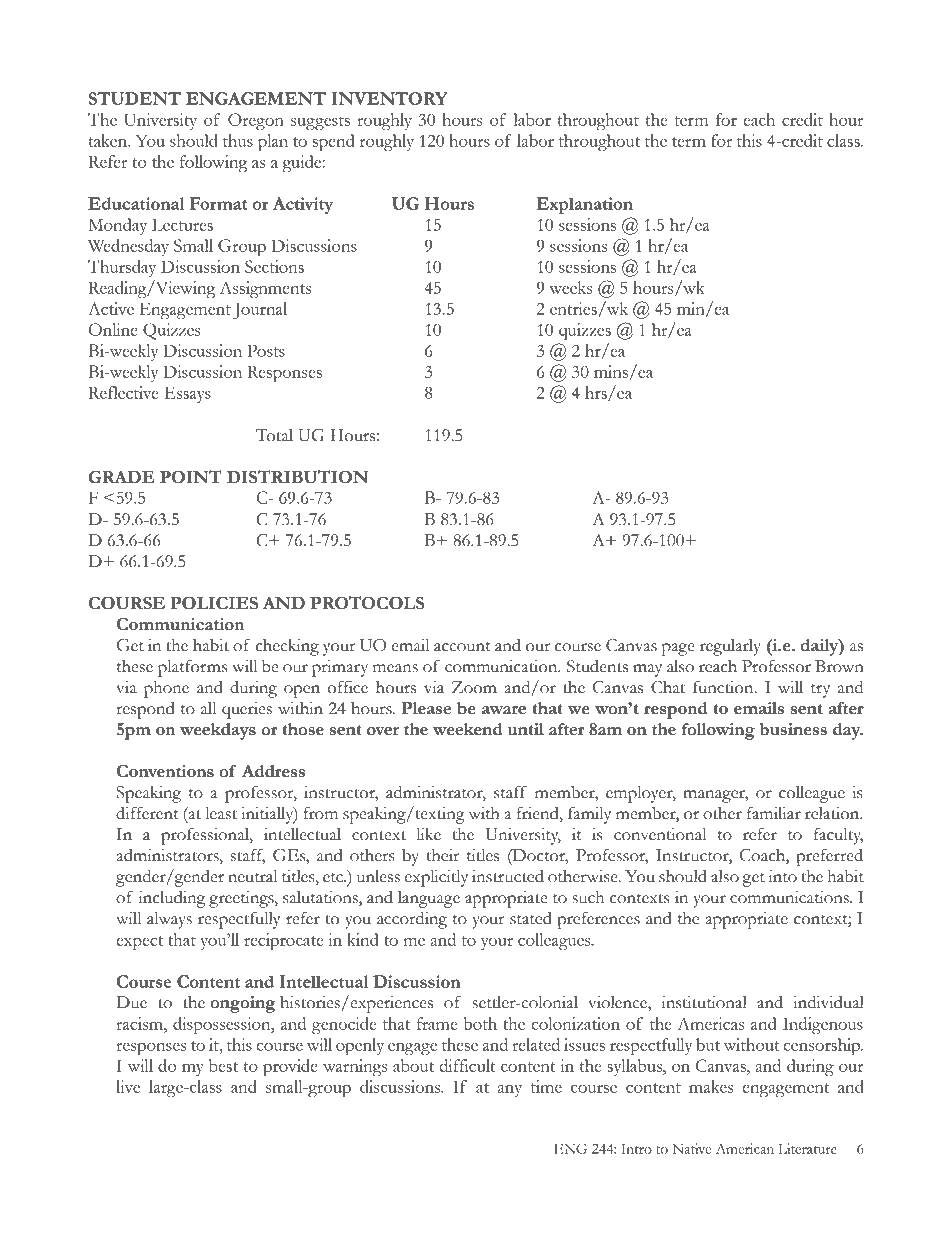  I want to click on POLICIES, so click(214, 603).
